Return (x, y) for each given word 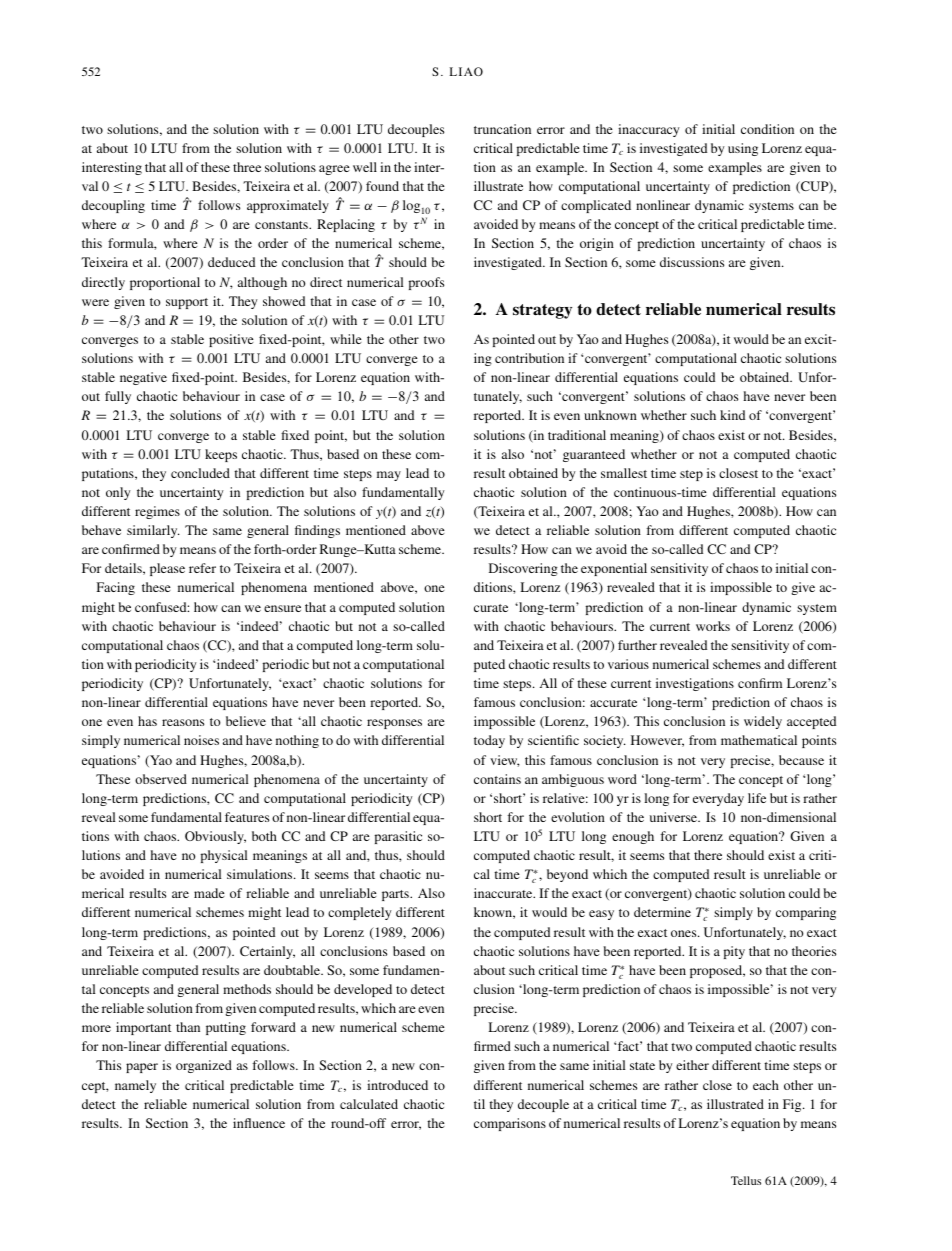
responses (394, 724)
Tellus (746, 1180)
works (713, 626)
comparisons (510, 1124)
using (743, 149)
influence (259, 1123)
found (382, 186)
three (247, 167)
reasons (183, 722)
